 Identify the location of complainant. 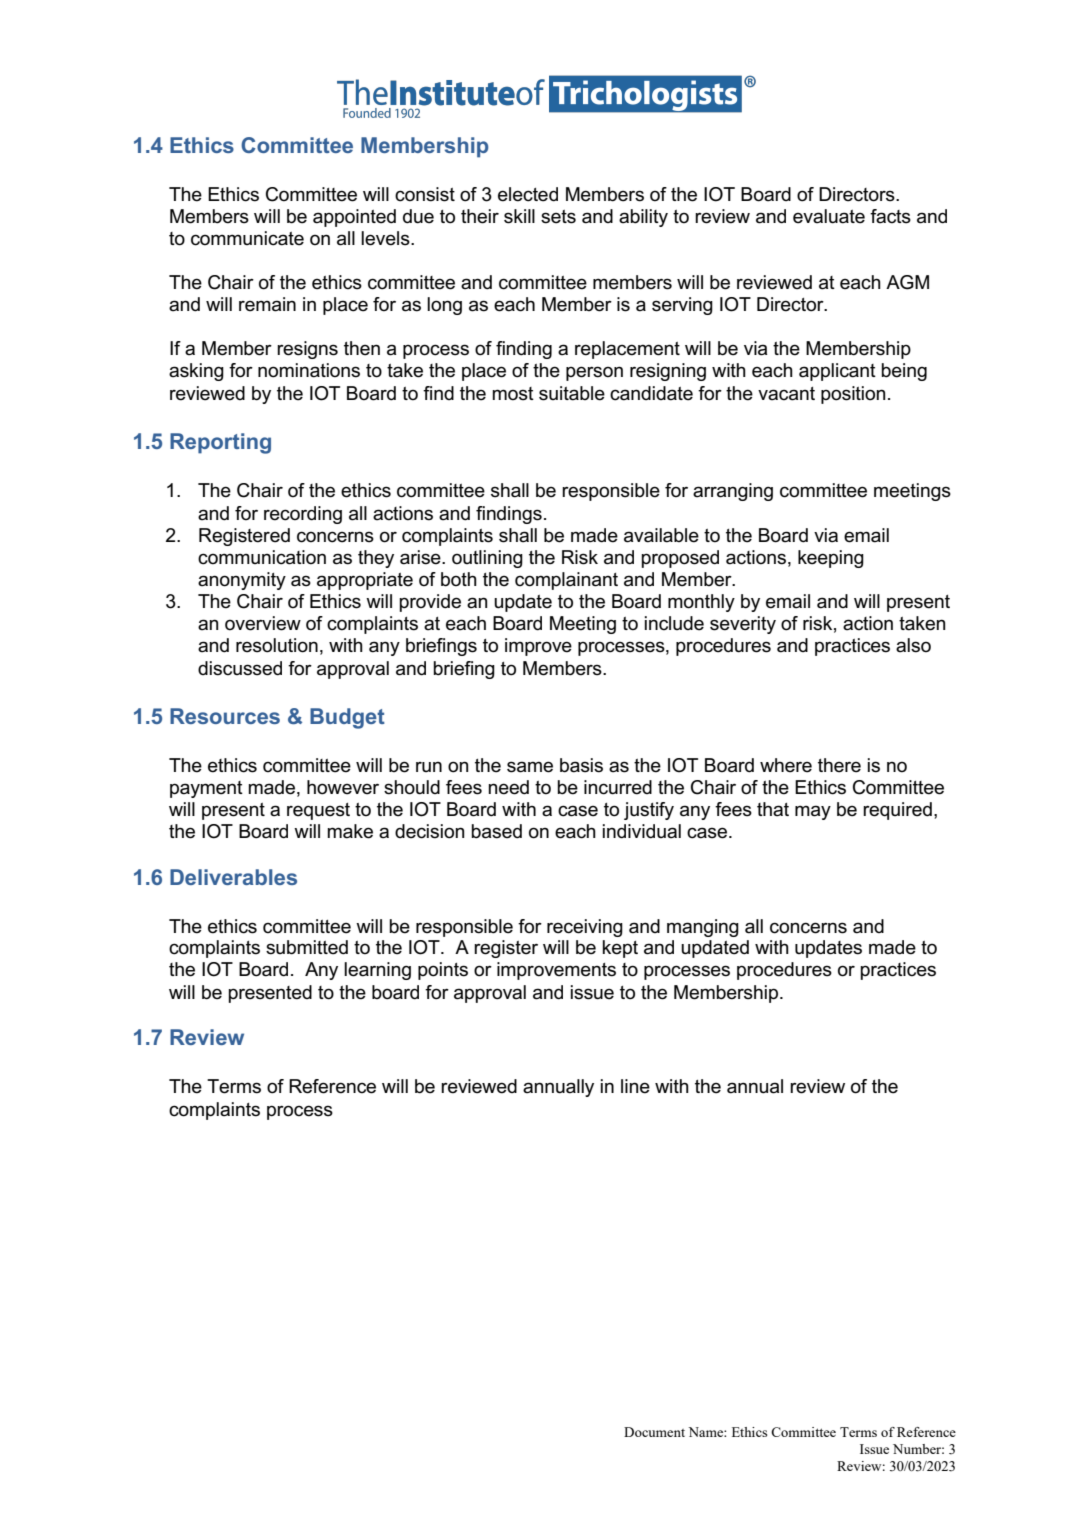
(566, 581).
